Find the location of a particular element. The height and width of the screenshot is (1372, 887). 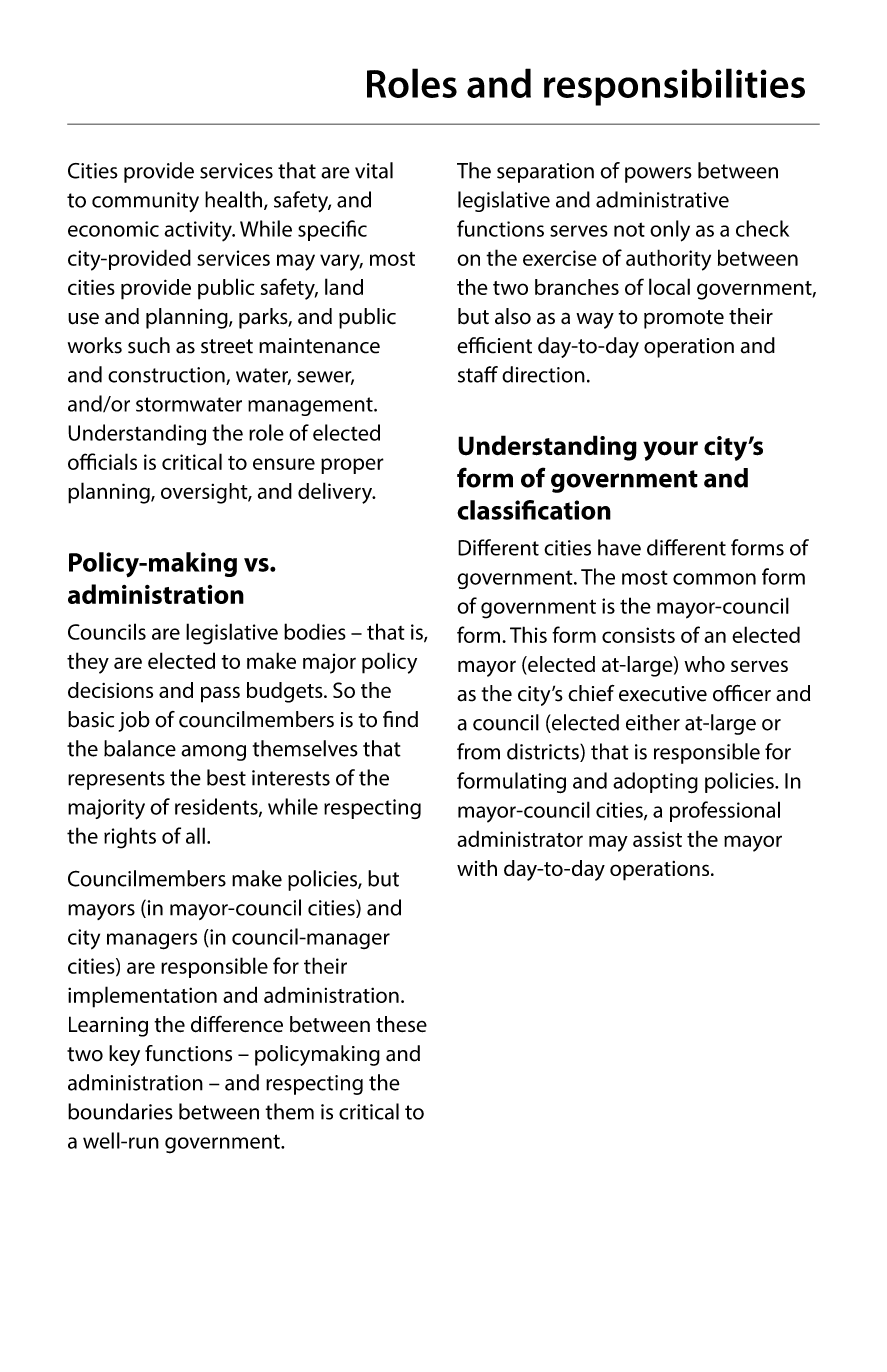

community is located at coordinates (145, 202).
